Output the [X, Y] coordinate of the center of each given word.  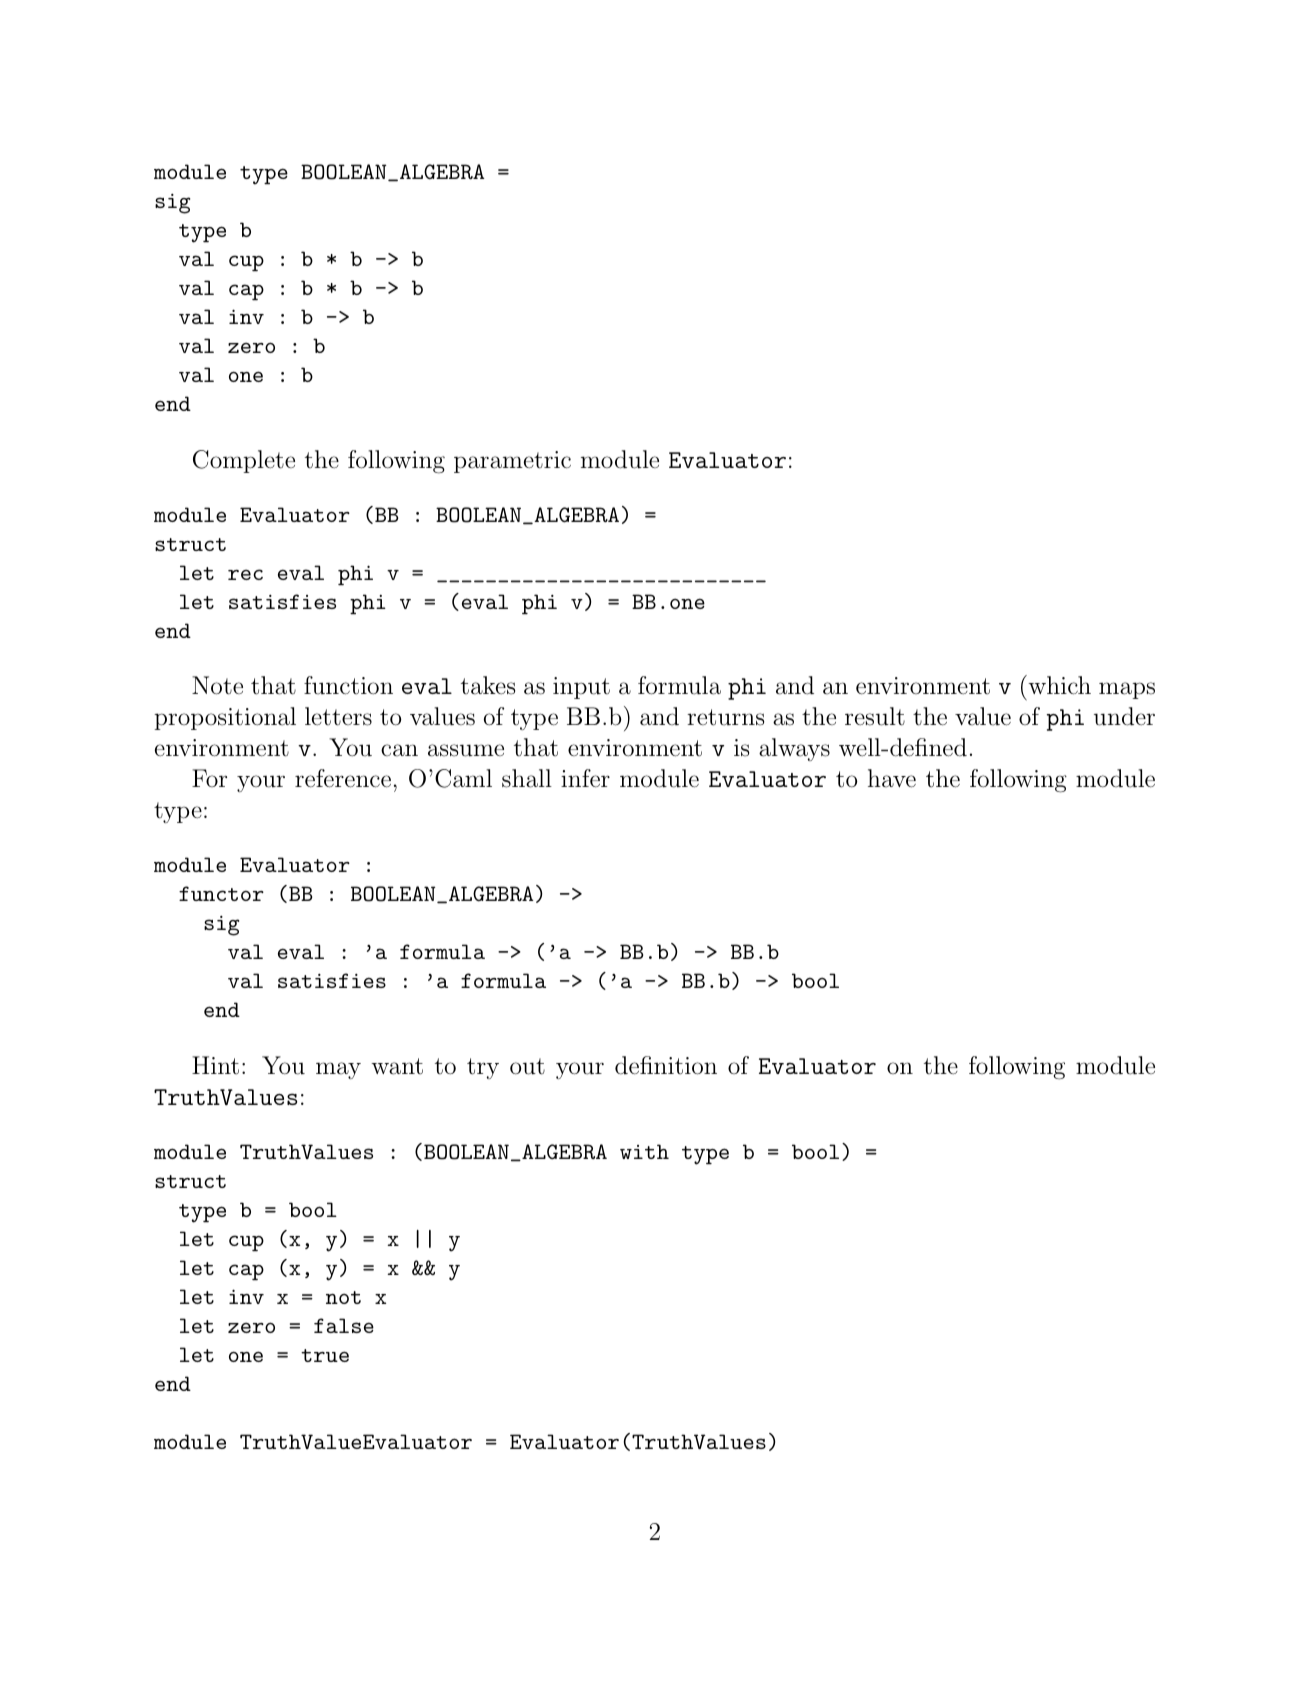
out [527, 1066]
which [1058, 685]
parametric [512, 462]
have [892, 778]
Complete [244, 461]
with [644, 1151]
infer [585, 778]
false [344, 1325]
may [338, 1070]
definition [666, 1065]
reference [343, 778]
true [325, 1355]
